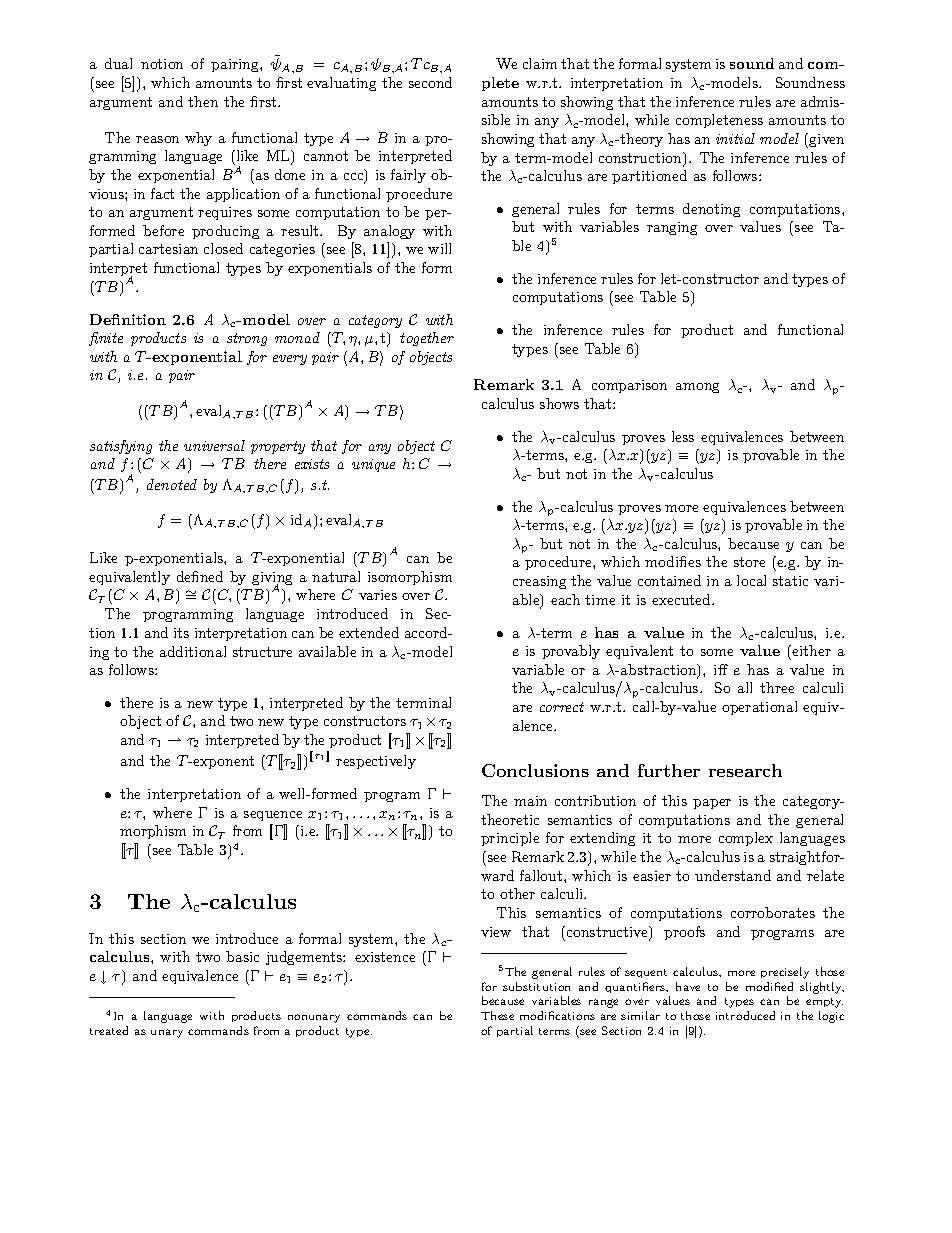  Describe the element at coordinates (430, 82) in the document. I see `second` at that location.
